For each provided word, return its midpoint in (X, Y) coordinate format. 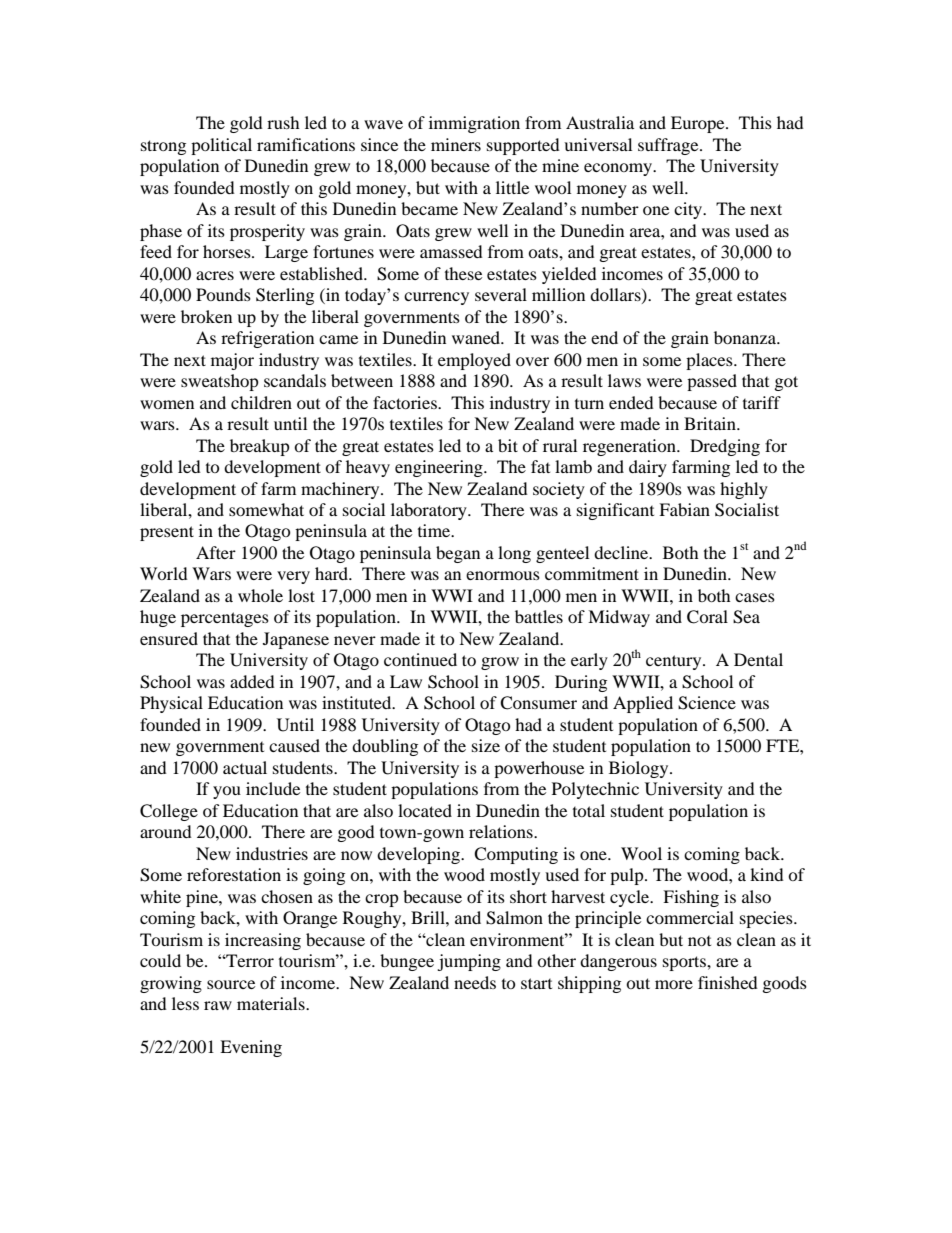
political (221, 146)
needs (475, 982)
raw (218, 1005)
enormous (503, 575)
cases (755, 597)
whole (260, 595)
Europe (699, 124)
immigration (474, 124)
